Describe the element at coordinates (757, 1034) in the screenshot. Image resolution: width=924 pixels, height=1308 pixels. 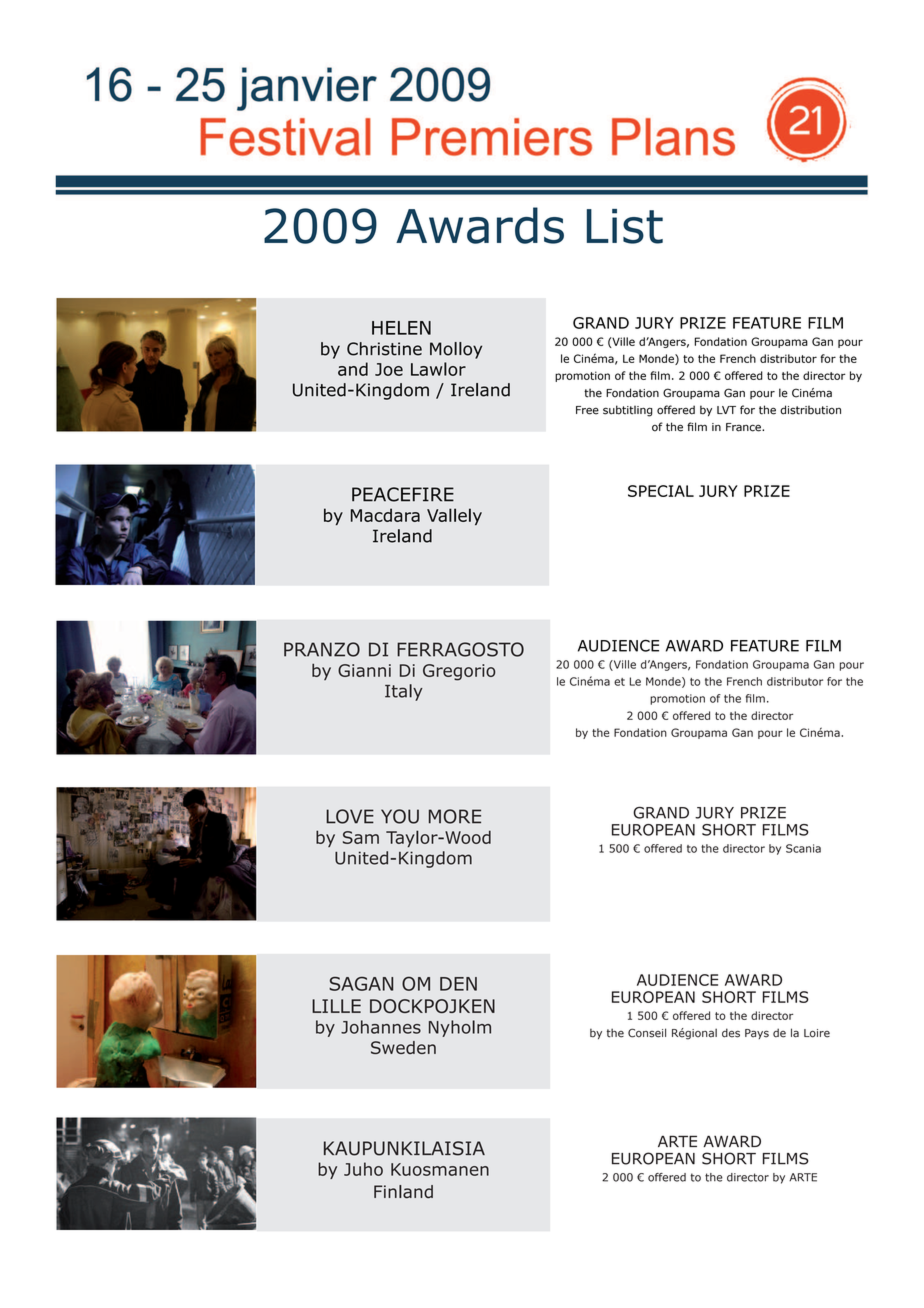
I see `Pays` at that location.
